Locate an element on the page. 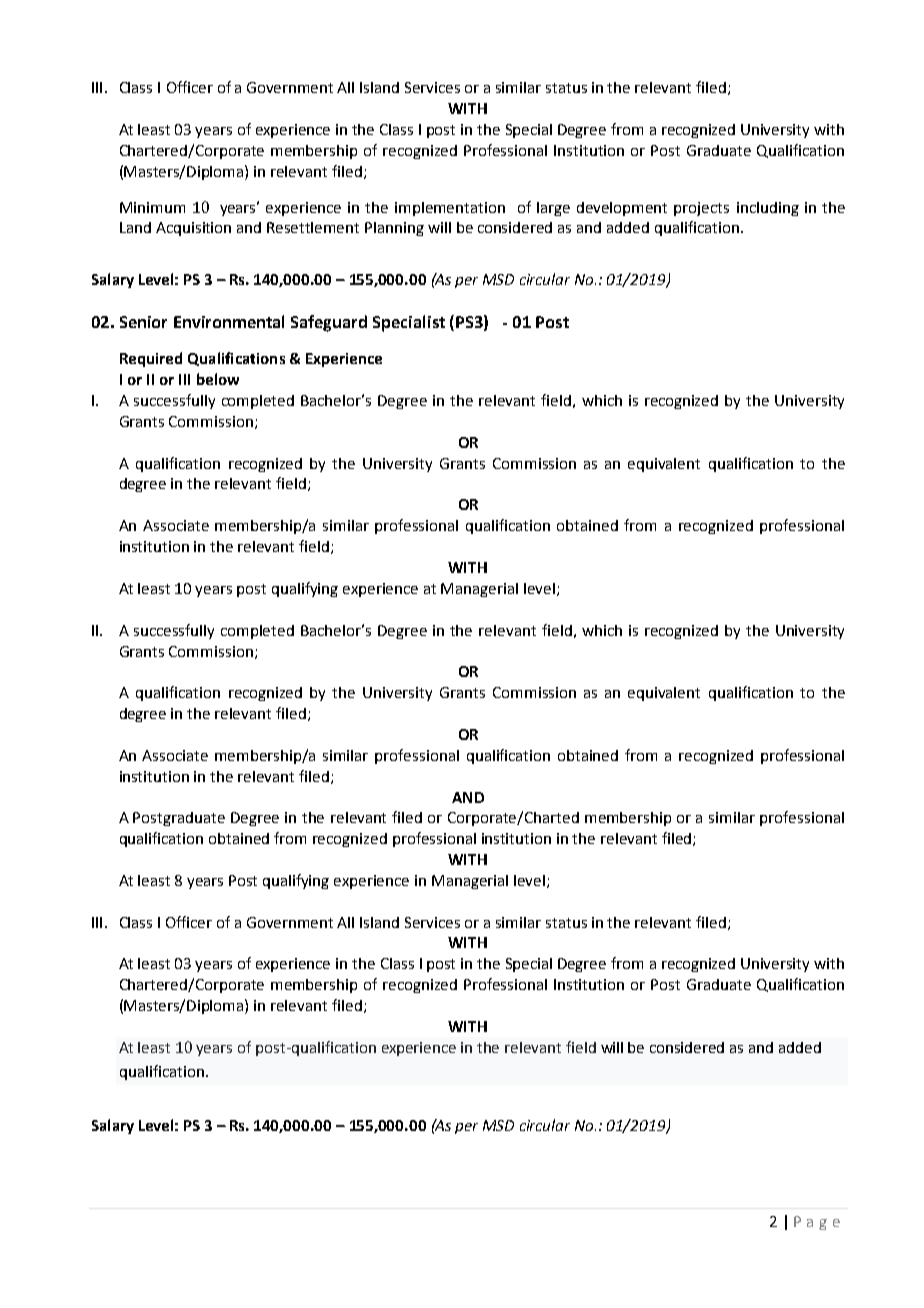 This image has height=1308, width=924. Environmental is located at coordinates (229, 321).
